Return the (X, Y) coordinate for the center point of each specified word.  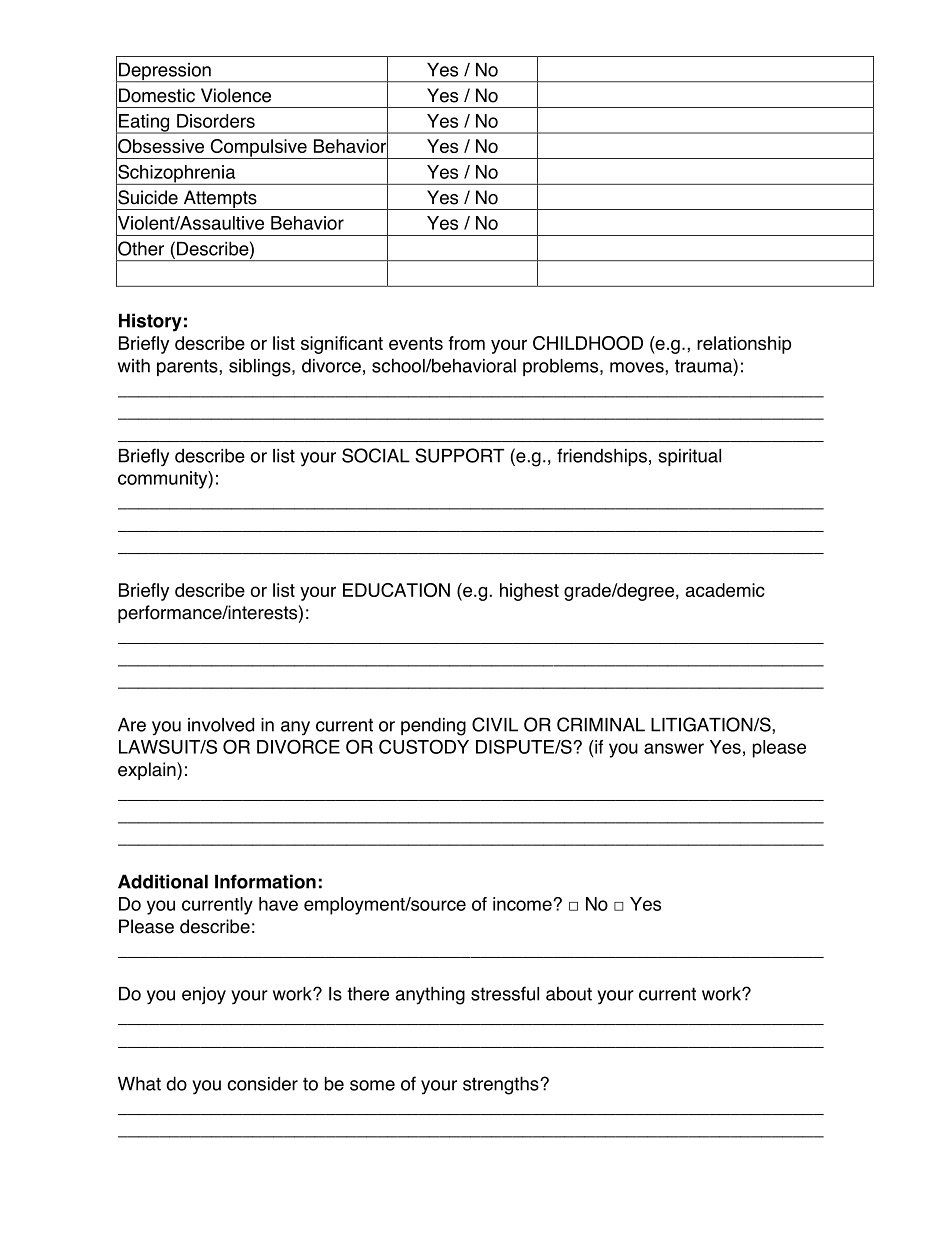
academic (725, 590)
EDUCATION (396, 590)
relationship (744, 345)
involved (221, 724)
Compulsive (258, 149)
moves (638, 367)
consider (262, 1083)
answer (674, 748)
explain (148, 771)
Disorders (216, 121)
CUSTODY (424, 746)
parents (188, 367)
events (416, 343)
